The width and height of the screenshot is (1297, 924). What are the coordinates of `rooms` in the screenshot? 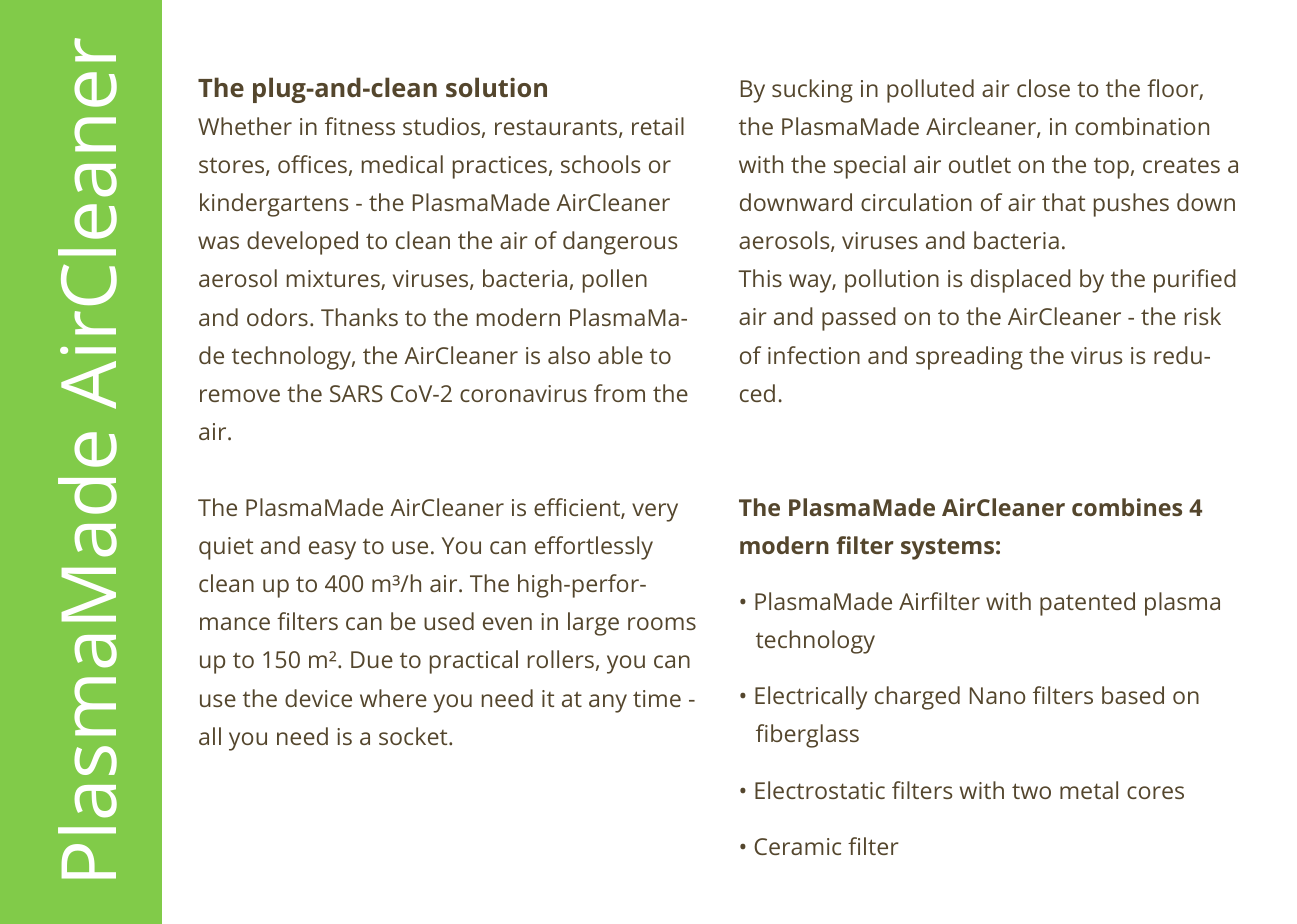 It's located at (662, 623).
